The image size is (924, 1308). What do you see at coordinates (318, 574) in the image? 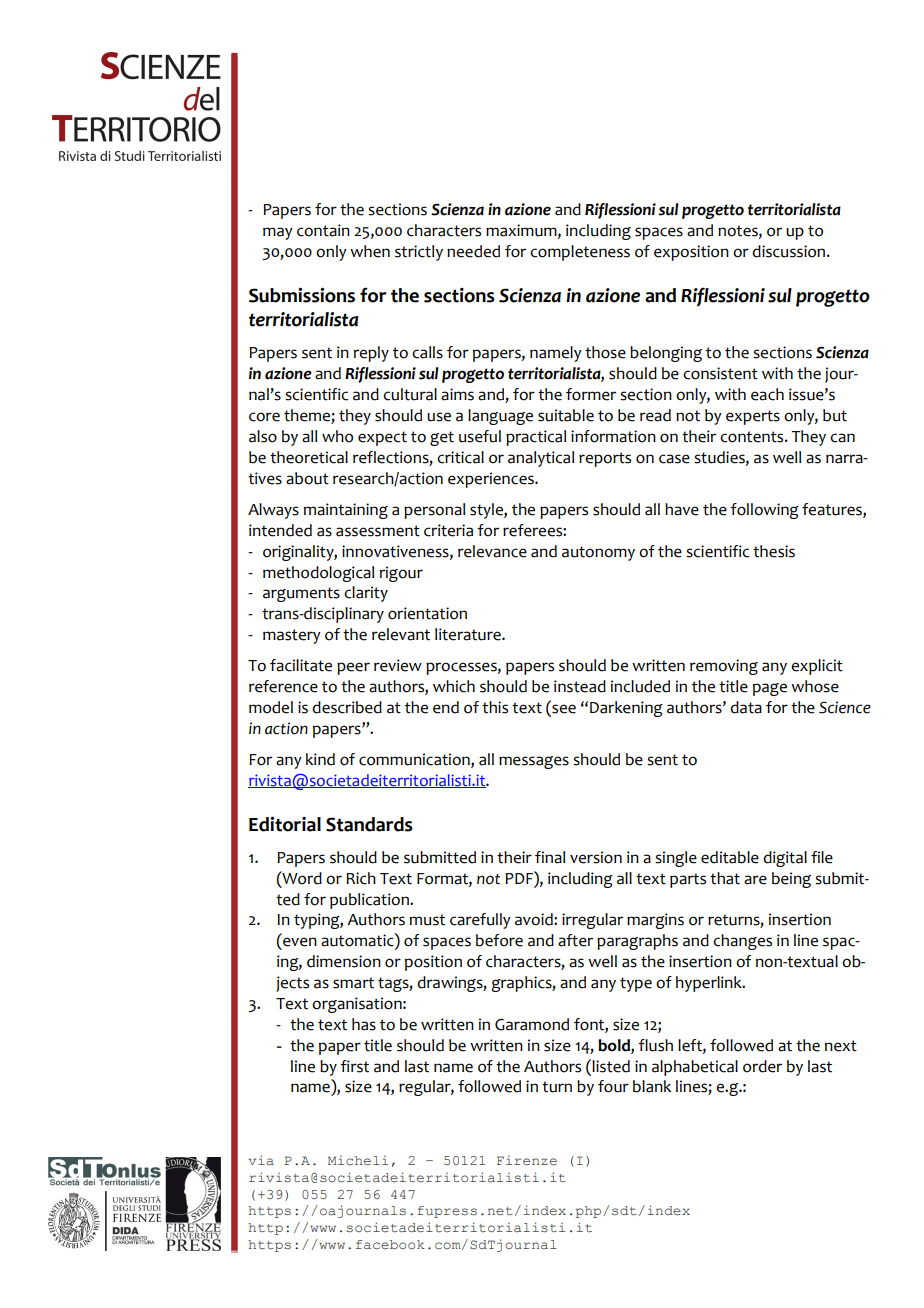
I see `methodological` at bounding box center [318, 574].
